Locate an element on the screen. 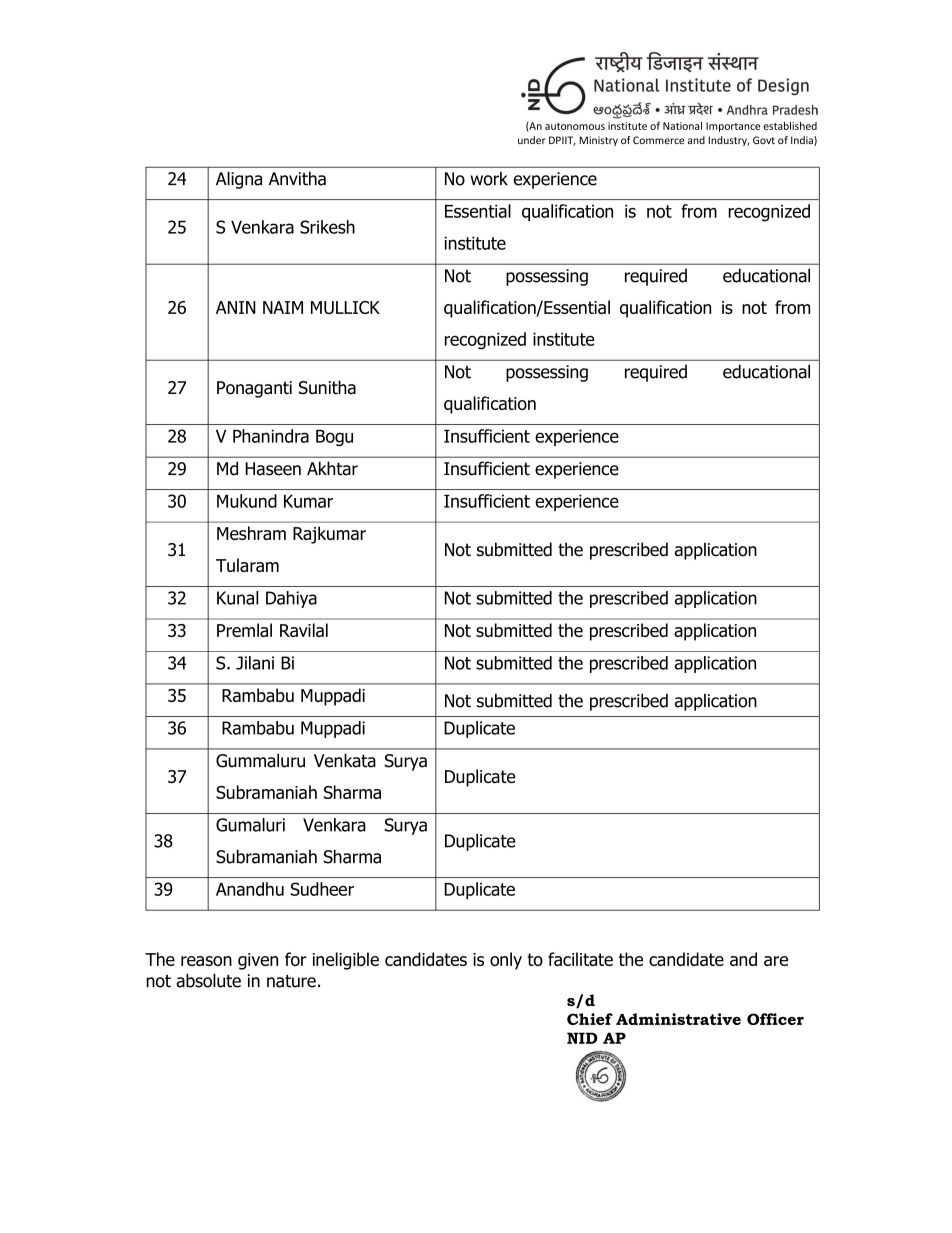 Image resolution: width=952 pixels, height=1233 pixels. Meshram is located at coordinates (251, 533).
